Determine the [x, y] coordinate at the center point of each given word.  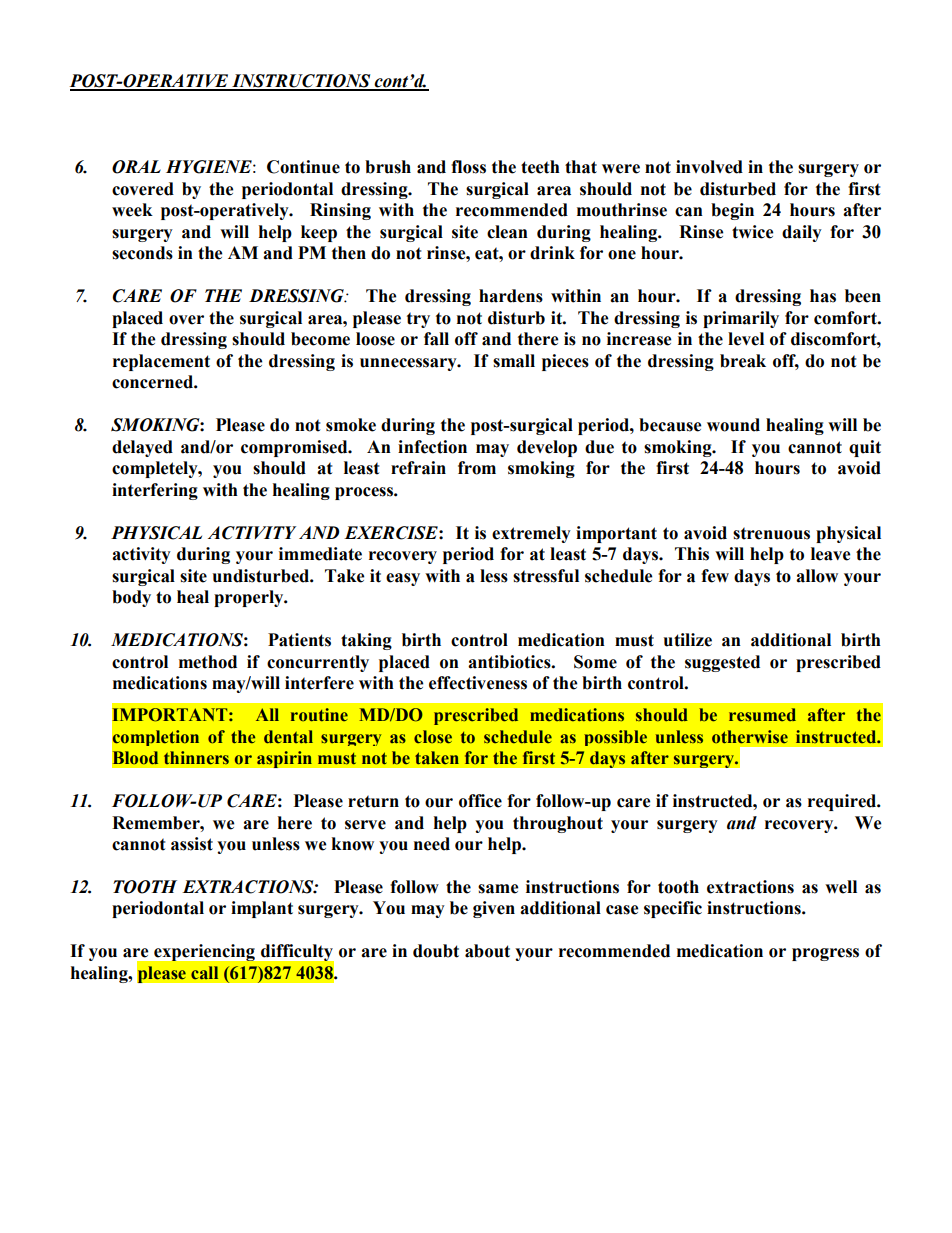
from [477, 468]
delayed [142, 448]
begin [732, 211]
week [132, 210]
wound [733, 425]
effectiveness [478, 683]
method [208, 662]
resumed [762, 715]
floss [468, 167]
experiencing [204, 952]
